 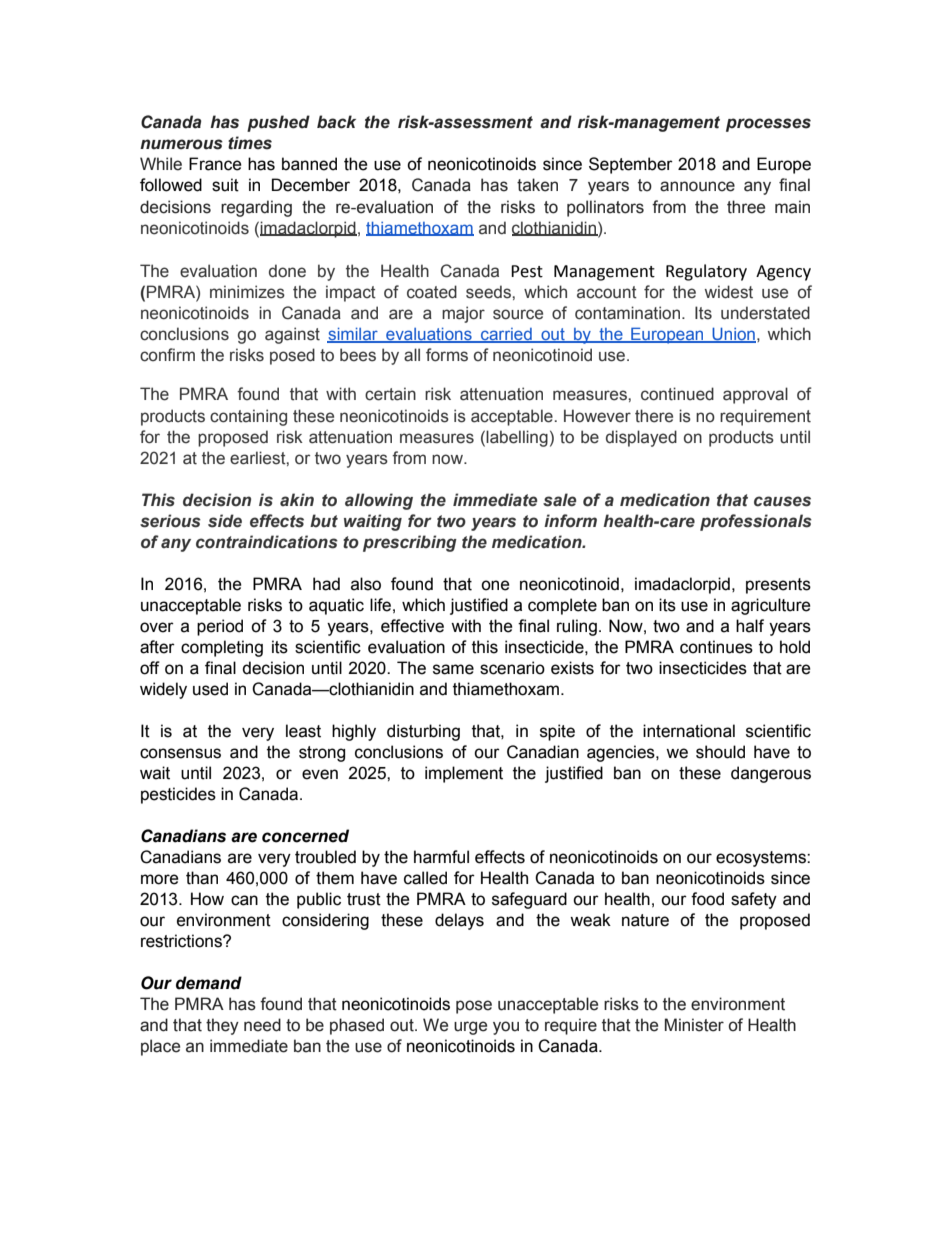 I want to click on presents, so click(x=778, y=586).
